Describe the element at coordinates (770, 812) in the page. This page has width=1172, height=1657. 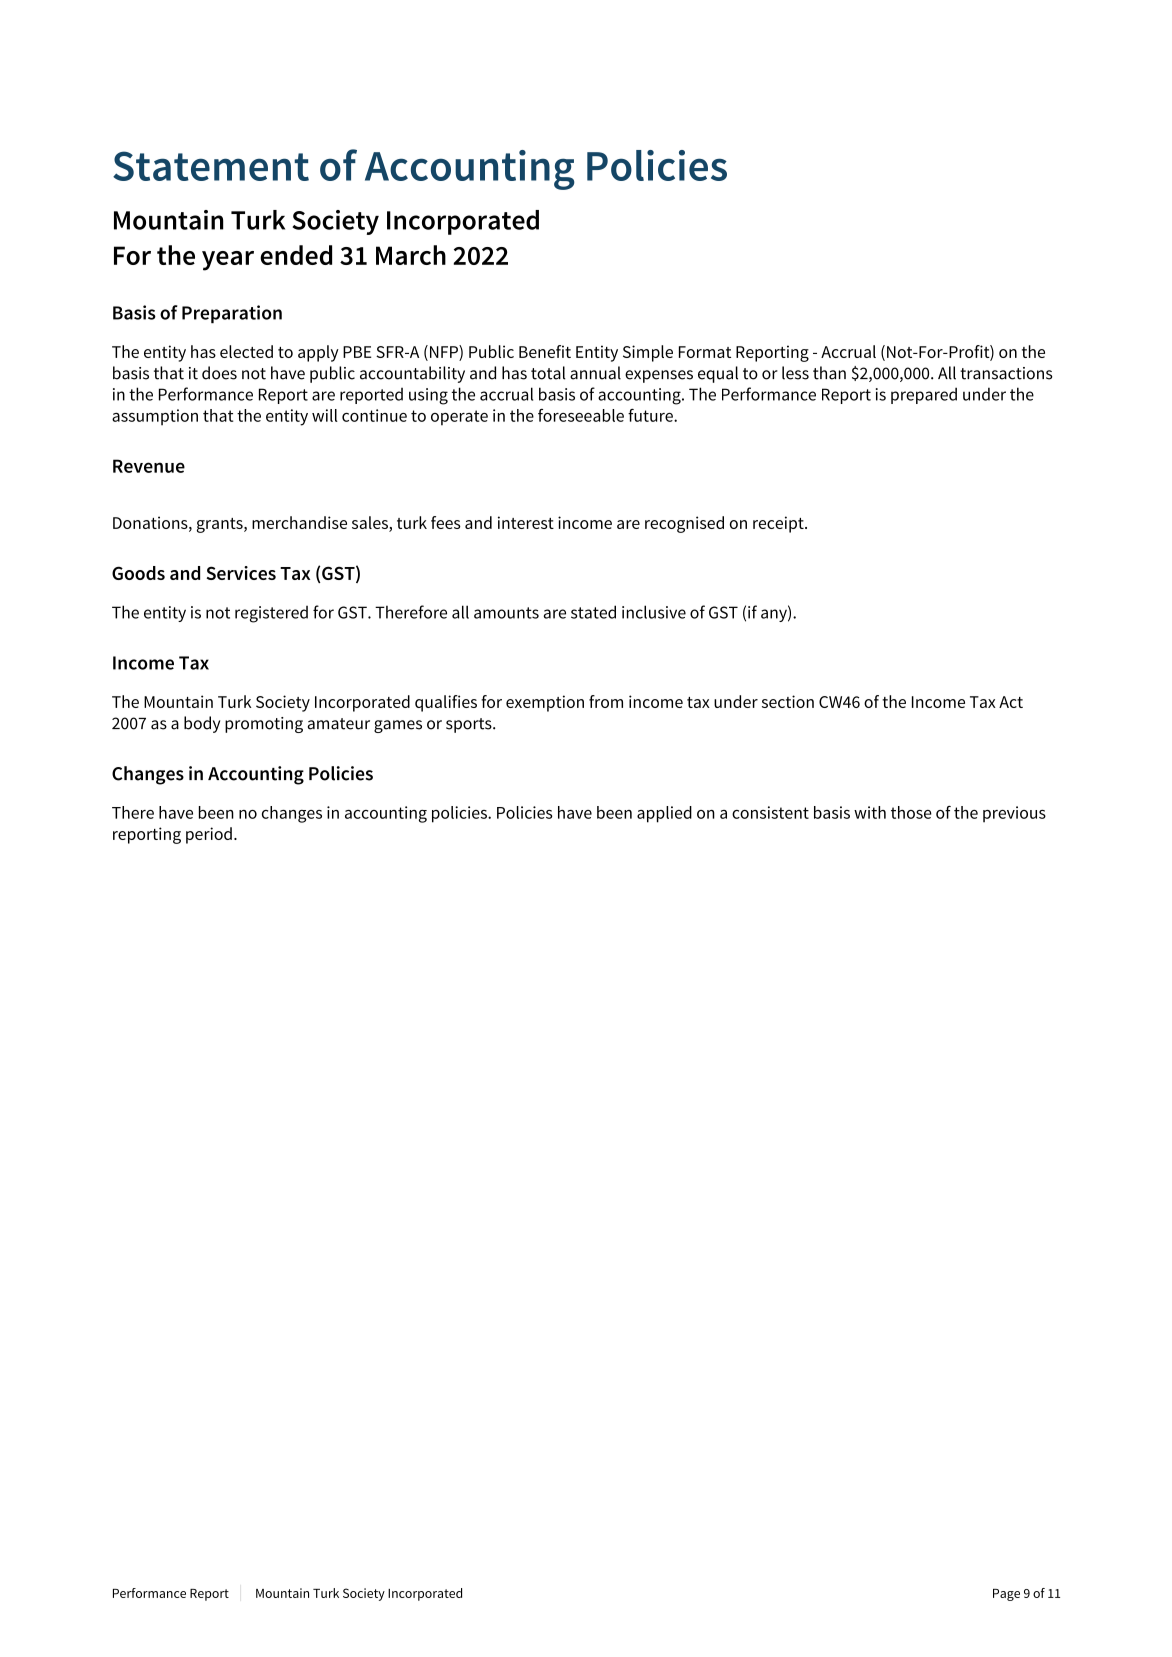
I see `consistent` at that location.
